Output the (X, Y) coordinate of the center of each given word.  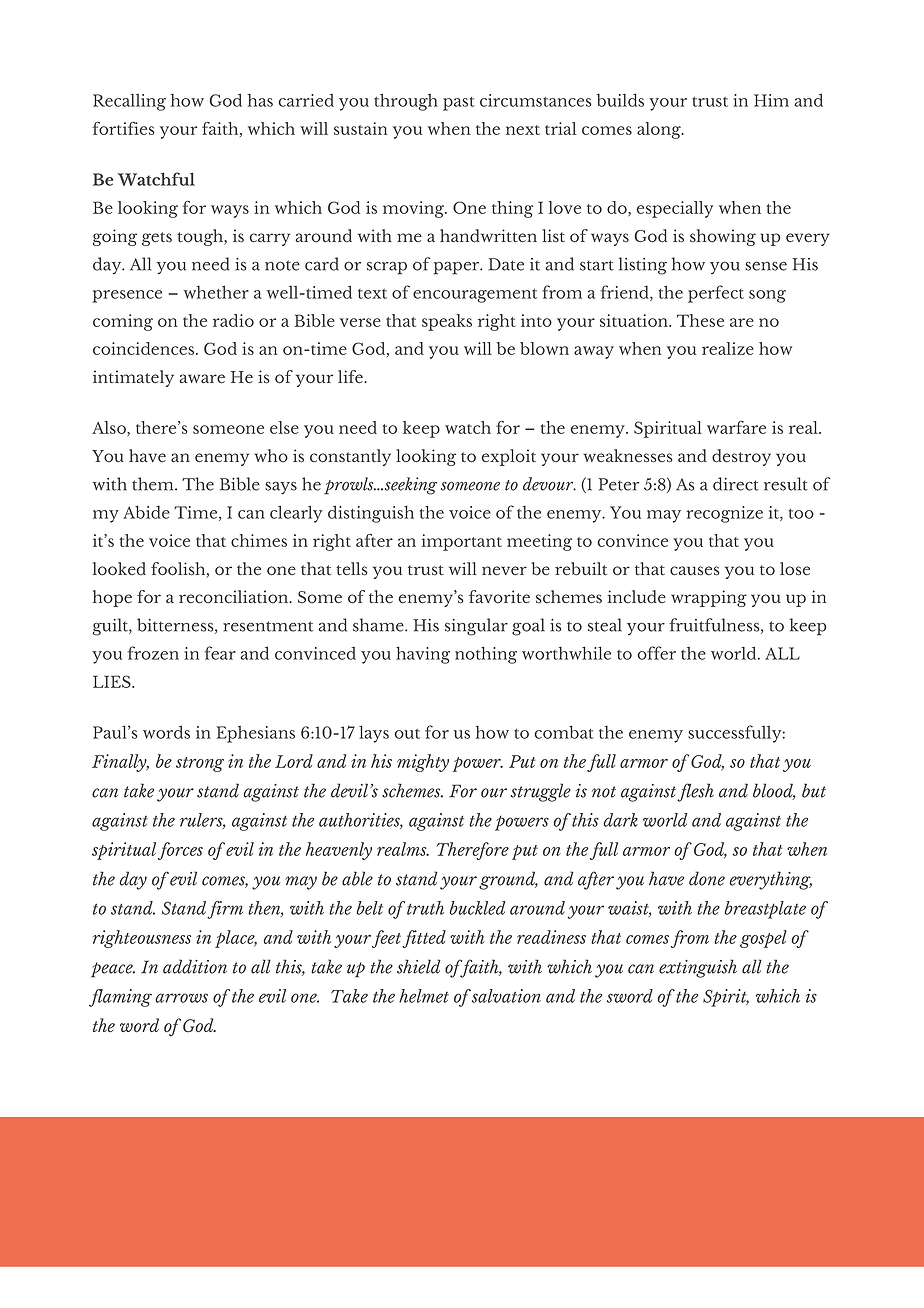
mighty (423, 763)
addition (195, 966)
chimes (259, 540)
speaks (447, 322)
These (700, 320)
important (462, 542)
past (459, 104)
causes (694, 571)
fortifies (123, 128)
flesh (695, 792)
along (660, 130)
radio (233, 320)
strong (200, 764)
